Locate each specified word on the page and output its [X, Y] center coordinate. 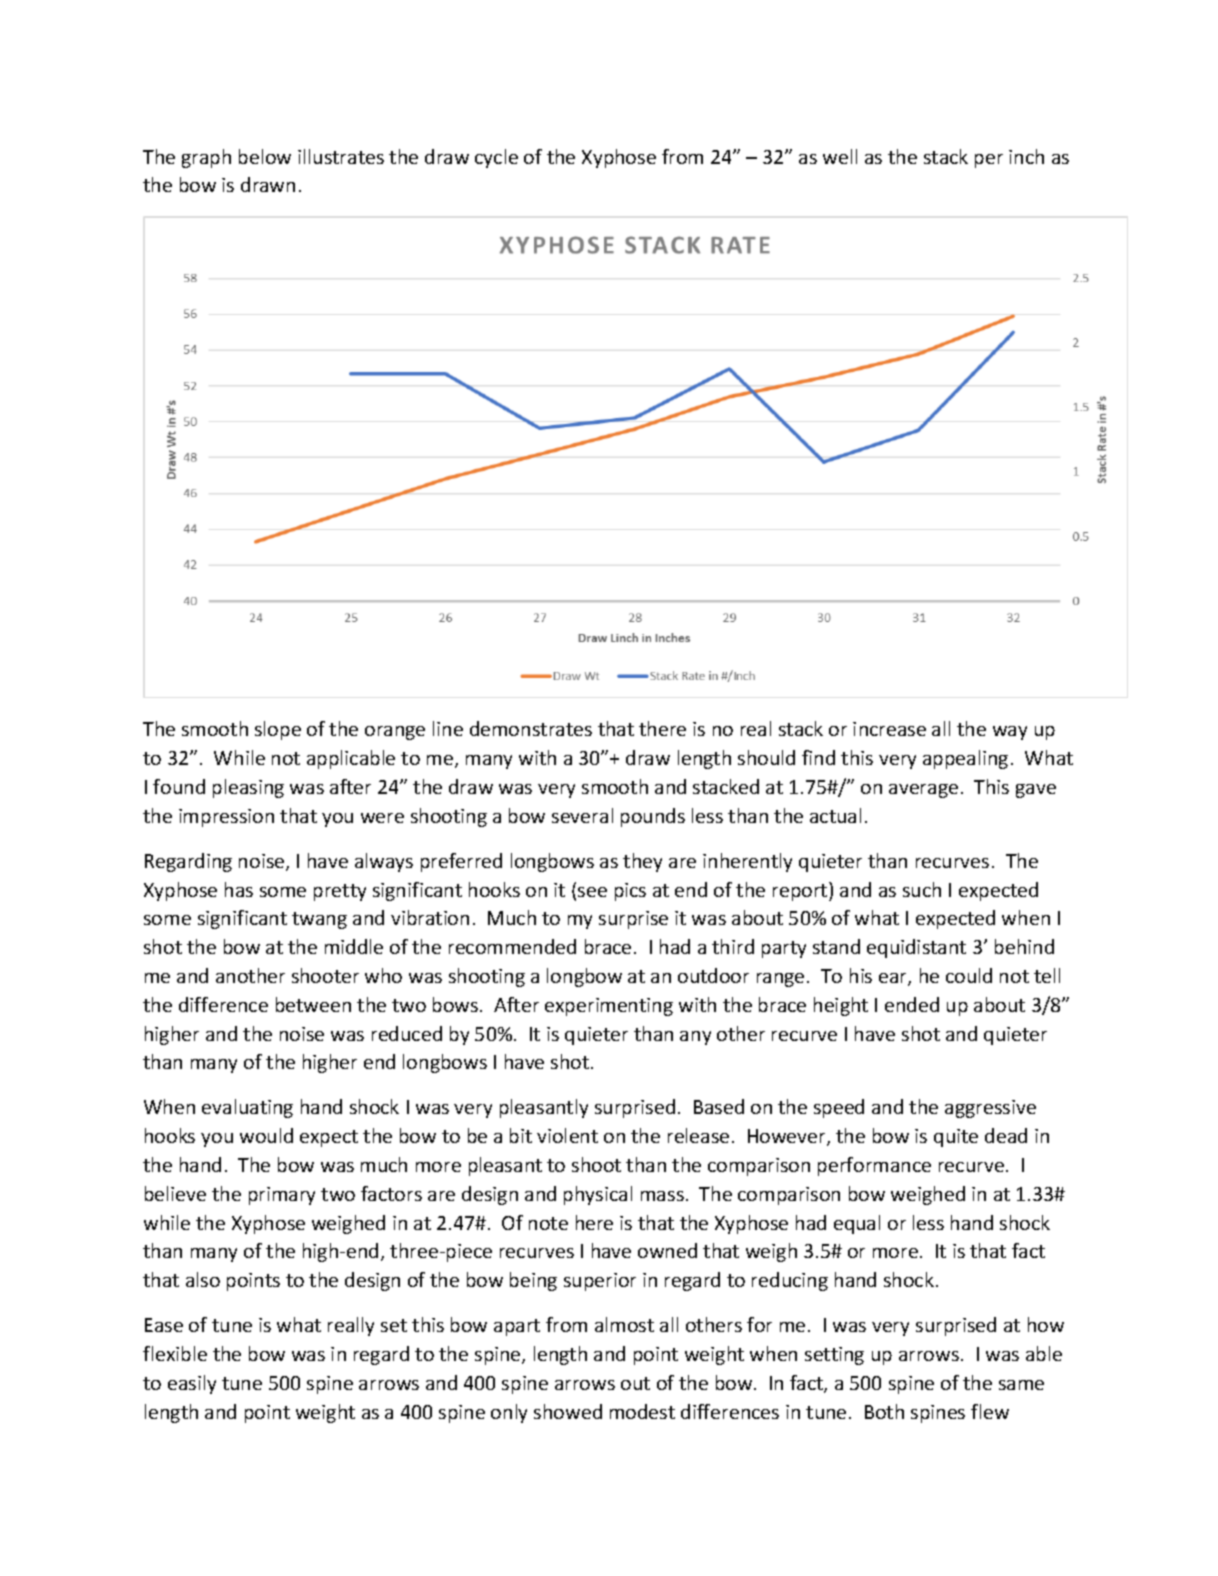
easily [192, 1384]
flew [990, 1411]
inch [1026, 156]
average [923, 791]
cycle [496, 158]
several [582, 815]
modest [642, 1411]
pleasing [248, 788]
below [265, 156]
